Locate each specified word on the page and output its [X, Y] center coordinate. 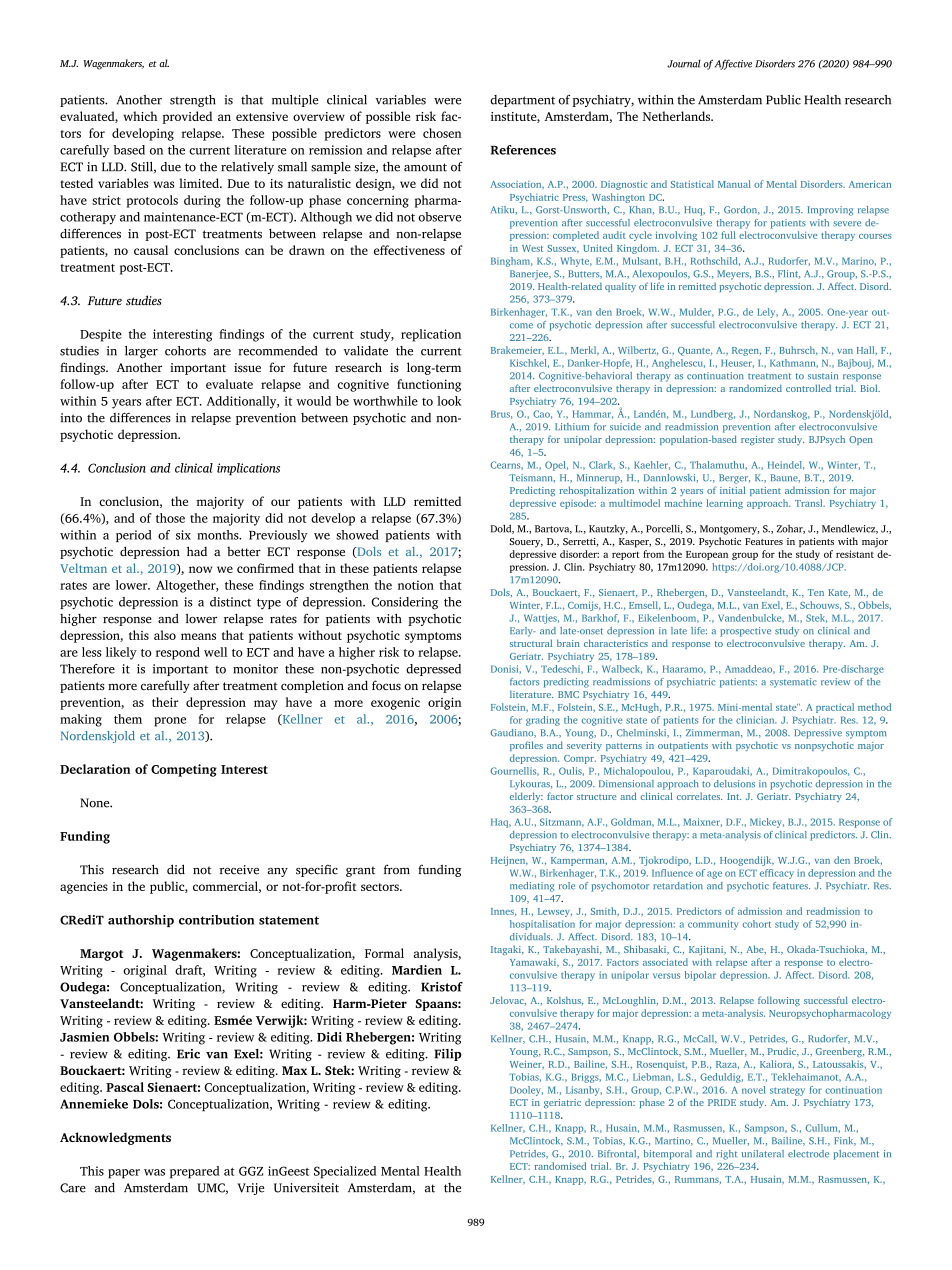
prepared [195, 1172]
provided [187, 117]
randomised [560, 1166]
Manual [734, 184]
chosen [442, 133]
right [726, 1155]
